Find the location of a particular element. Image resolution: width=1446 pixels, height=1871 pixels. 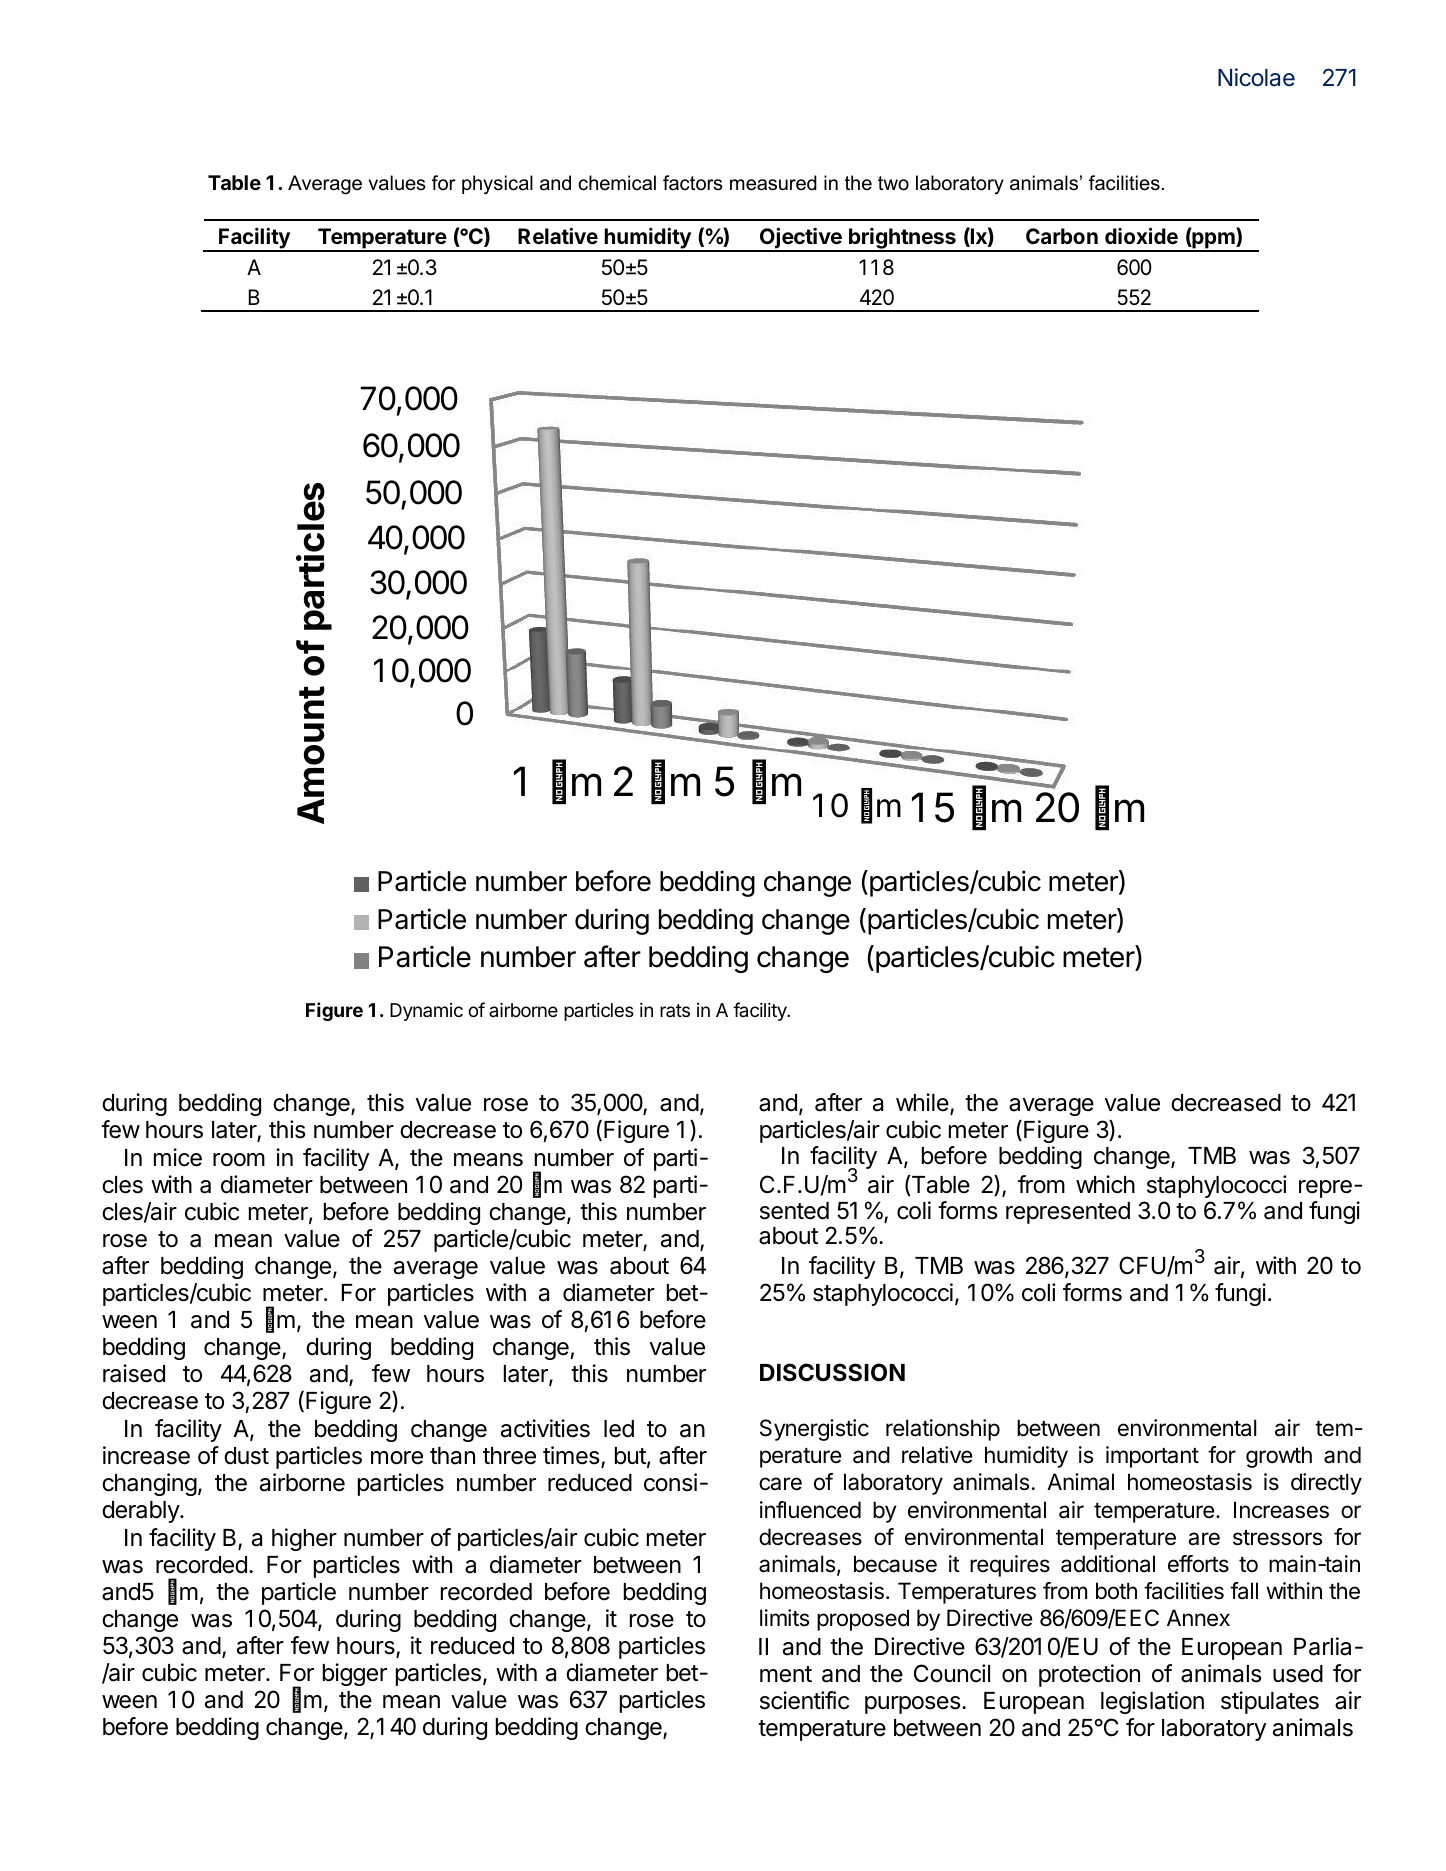

while is located at coordinates (923, 1103).
